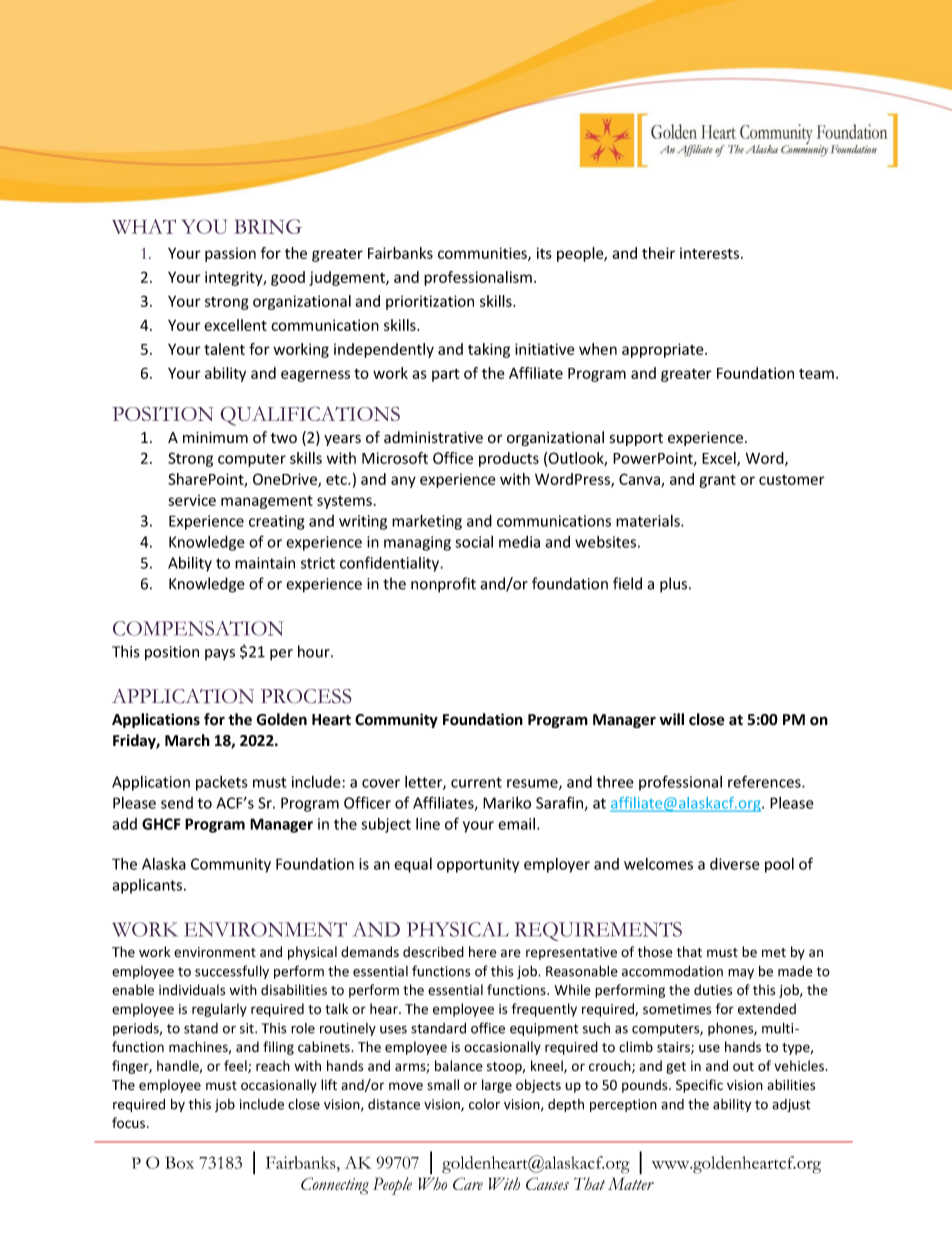 Image resolution: width=952 pixels, height=1233 pixels. What do you see at coordinates (791, 1105) in the page?
I see `adjust` at bounding box center [791, 1105].
